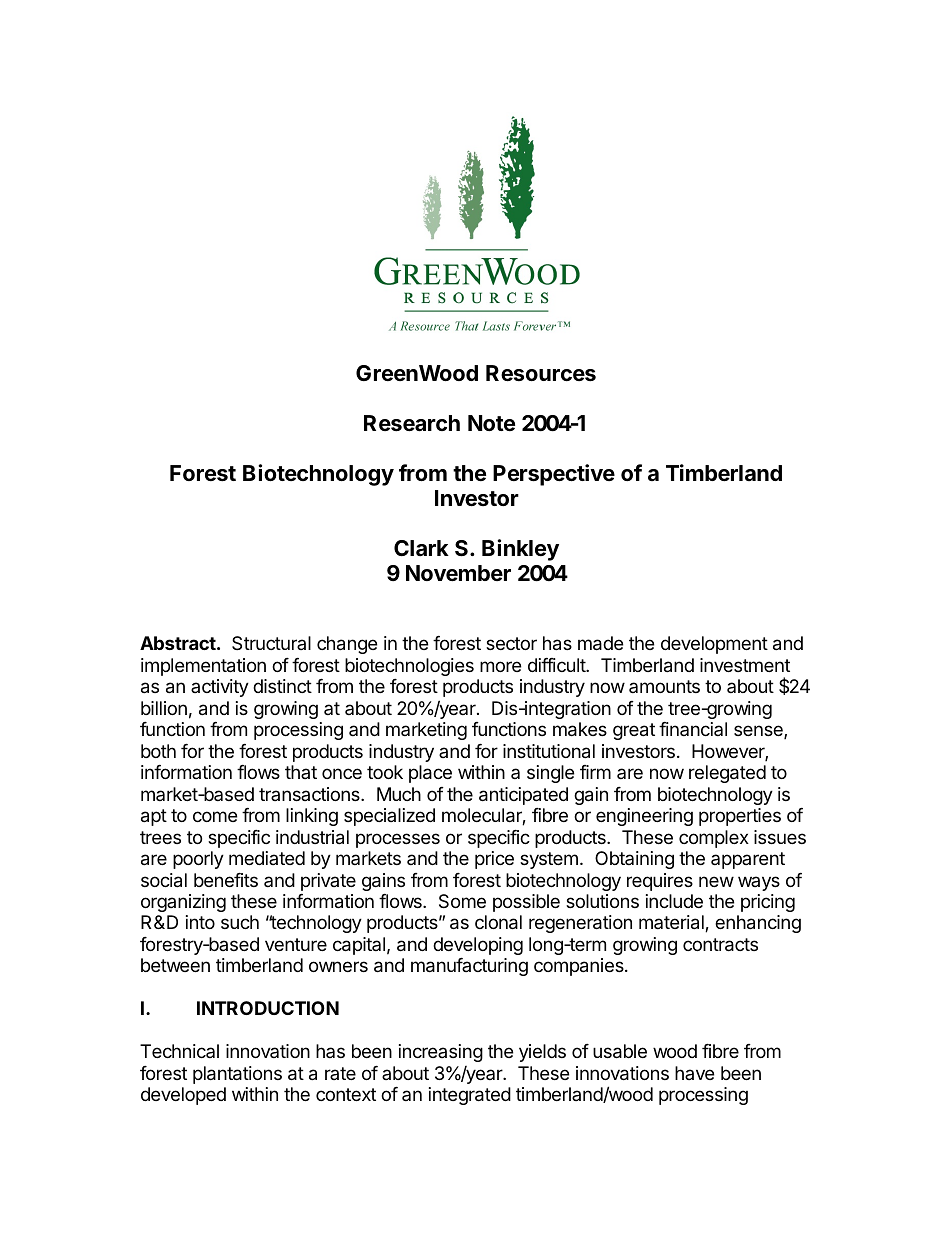 Image resolution: width=952 pixels, height=1233 pixels. I want to click on plantations, so click(237, 1075).
